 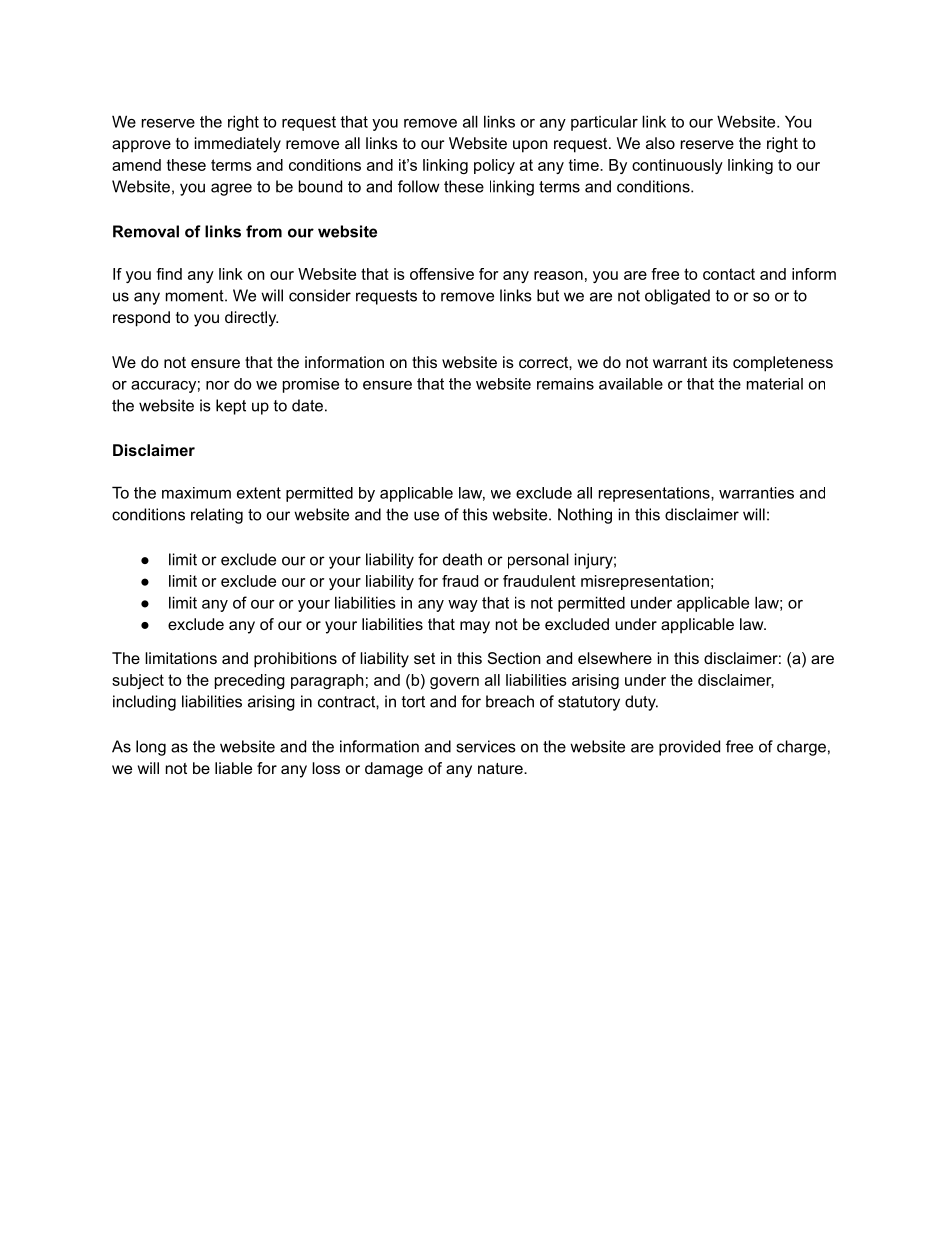 What do you see at coordinates (238, 145) in the screenshot?
I see `immediately` at bounding box center [238, 145].
